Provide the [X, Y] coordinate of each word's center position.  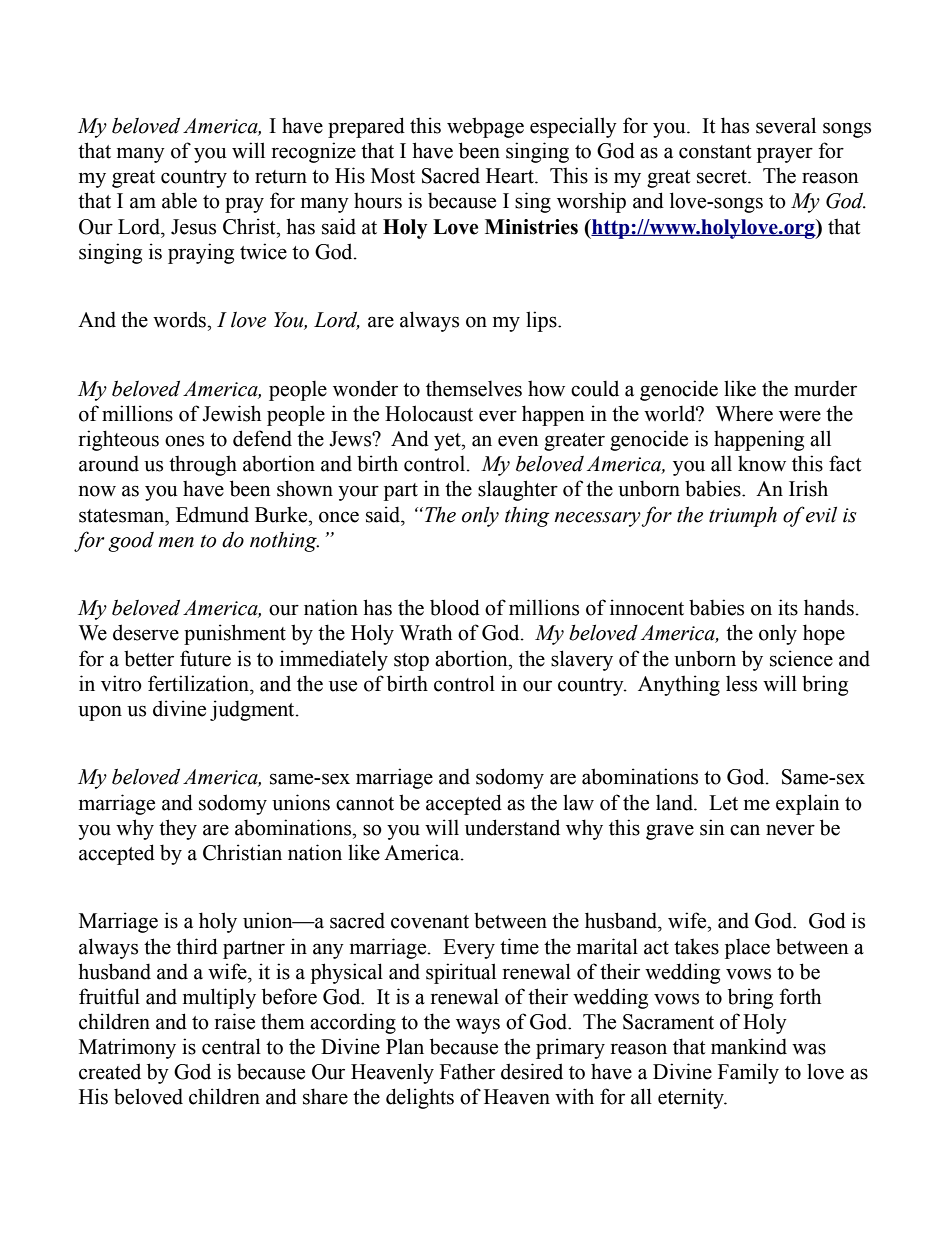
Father [467, 1071]
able [179, 200]
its [788, 607]
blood [455, 607]
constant [715, 152]
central [231, 1046]
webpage [485, 127]
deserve [146, 632]
